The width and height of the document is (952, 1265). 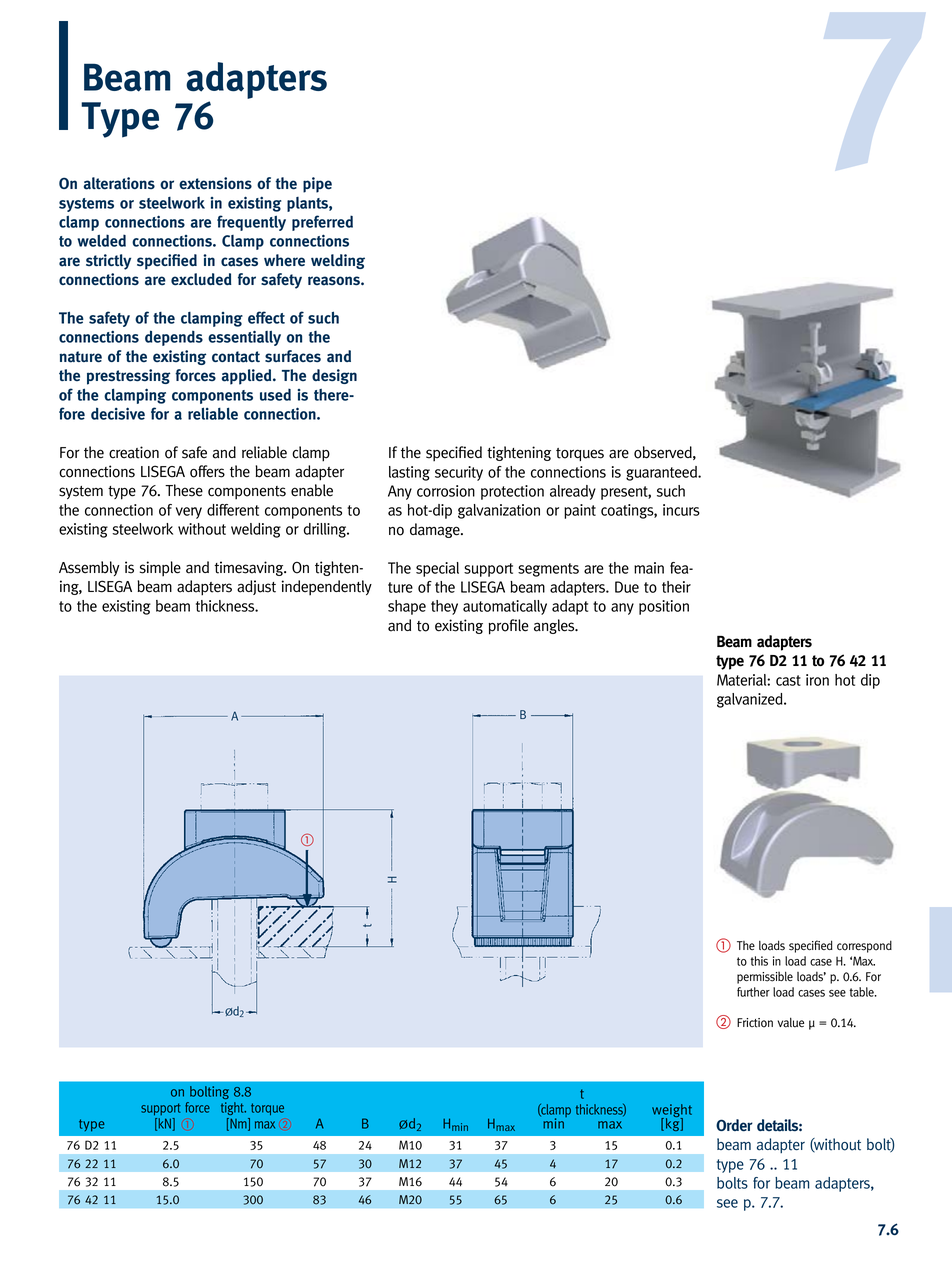 What do you see at coordinates (189, 513) in the document?
I see `very` at bounding box center [189, 513].
